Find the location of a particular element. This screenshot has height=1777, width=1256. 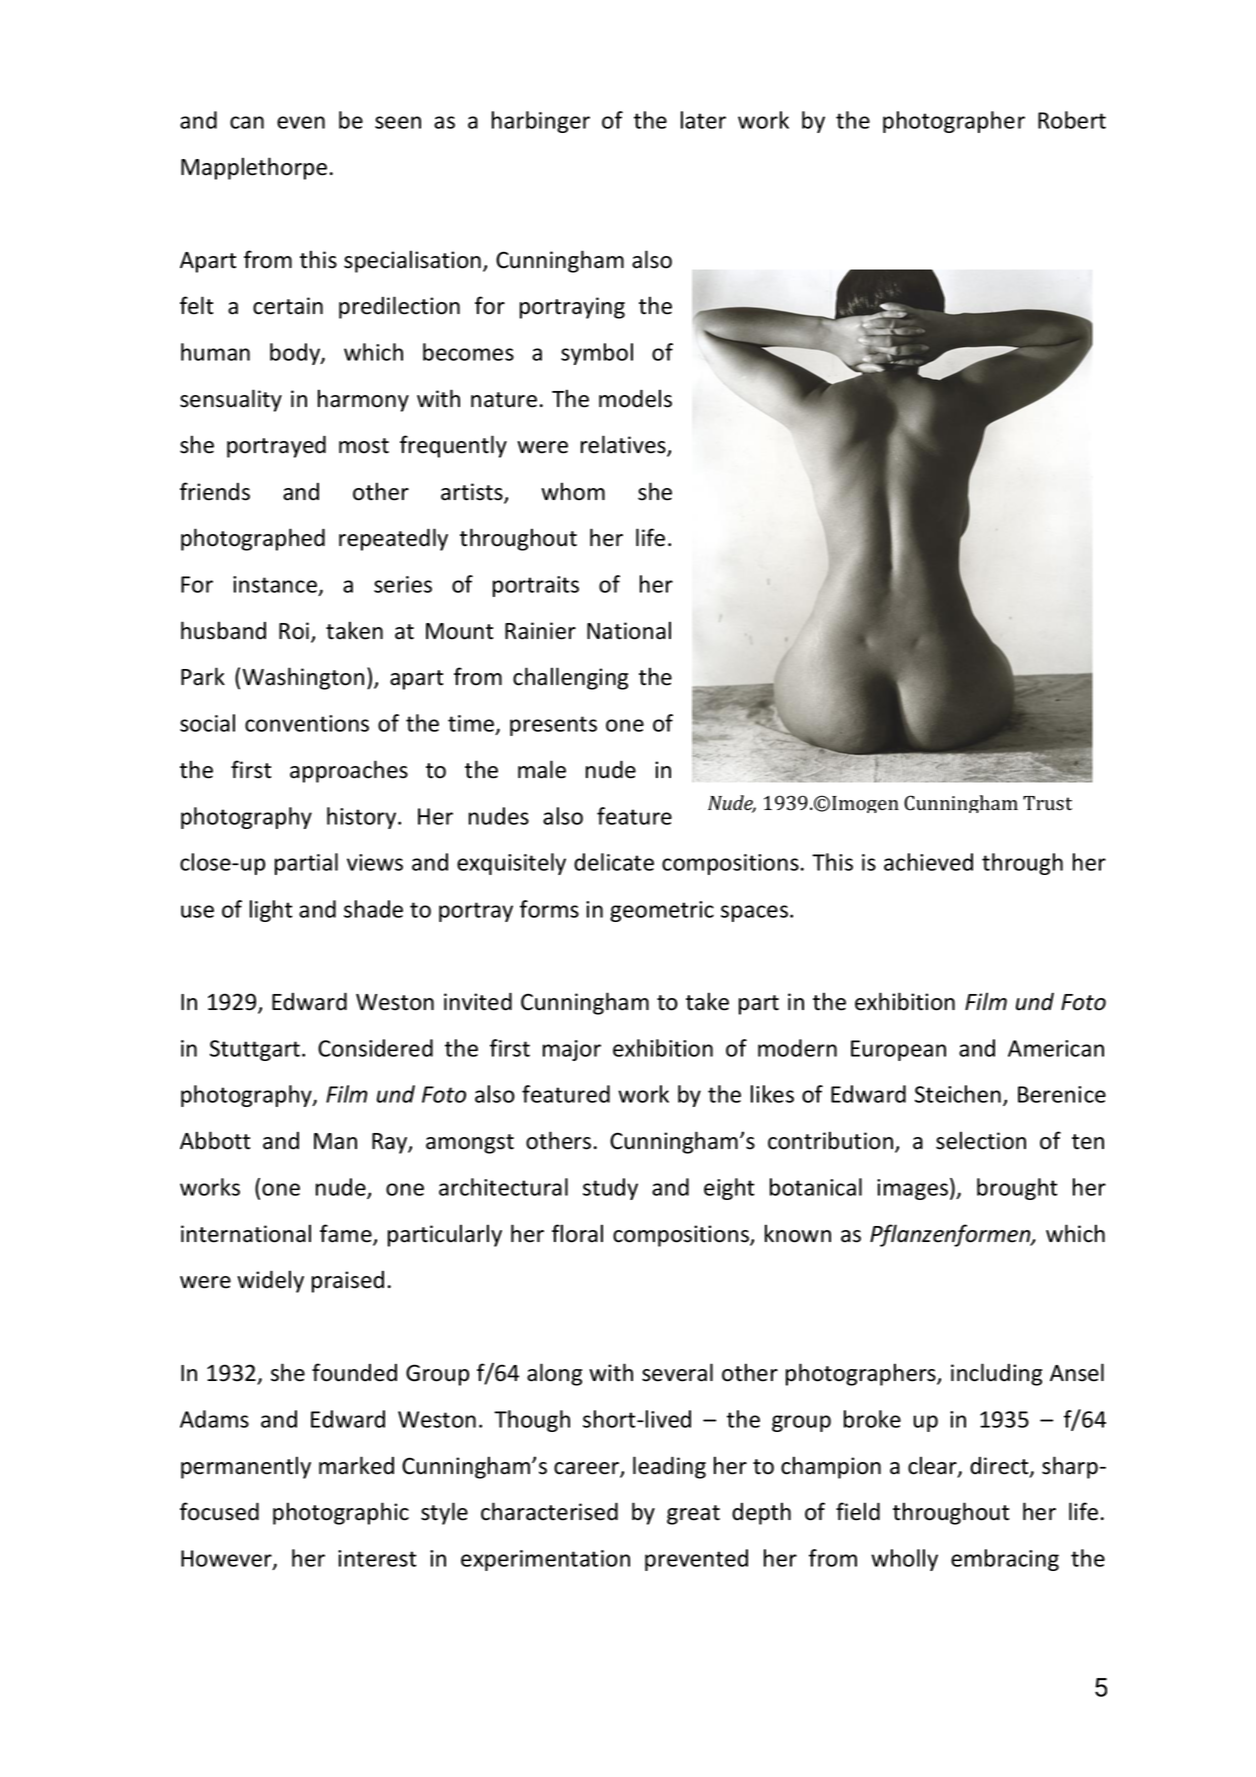

fame is located at coordinates (347, 1234).
